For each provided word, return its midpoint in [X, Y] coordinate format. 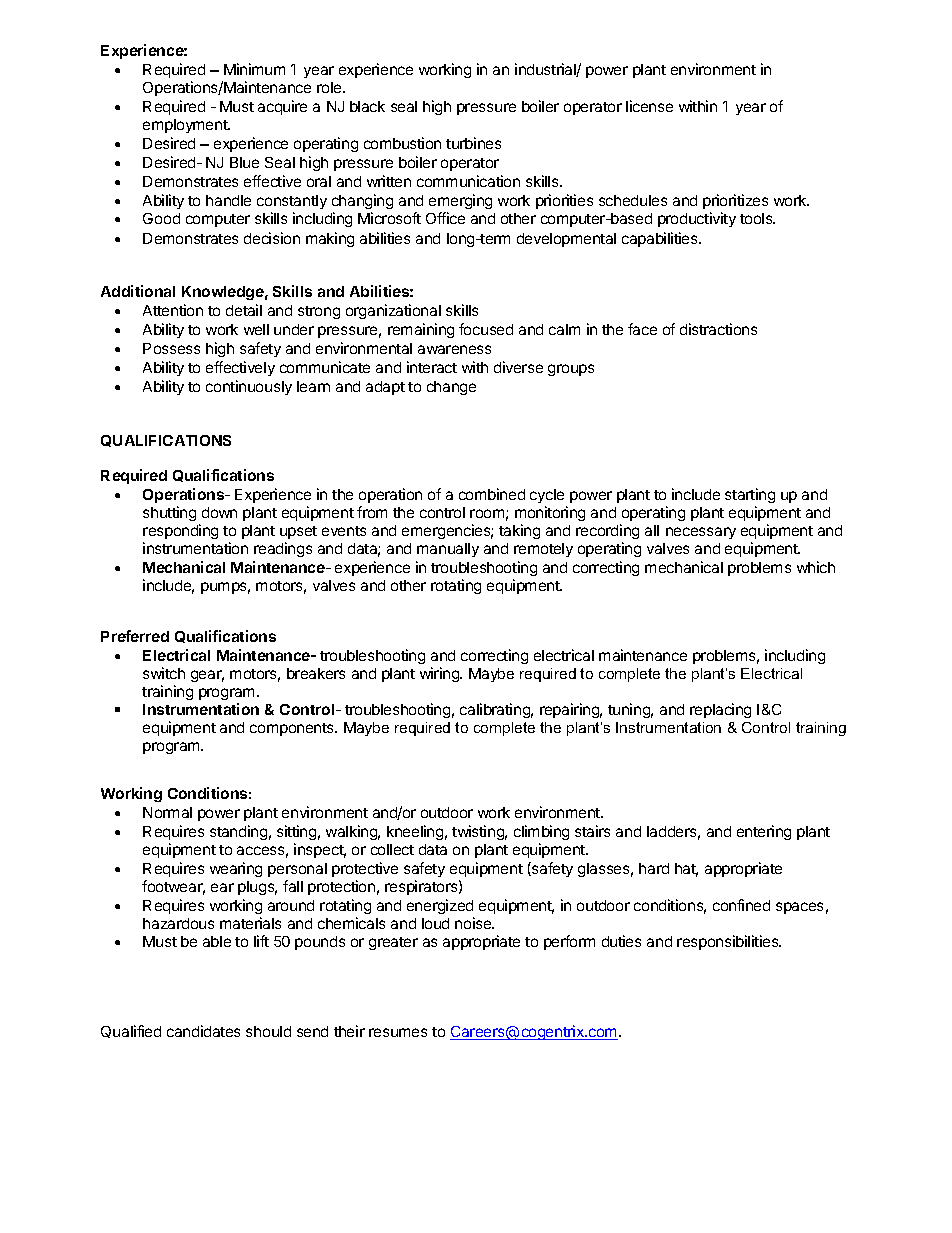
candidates [203, 1031]
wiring [440, 674]
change [451, 388]
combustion [402, 143]
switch [164, 673]
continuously [249, 387]
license [649, 106]
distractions [718, 329]
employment [186, 126]
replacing [720, 710]
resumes [398, 1032]
